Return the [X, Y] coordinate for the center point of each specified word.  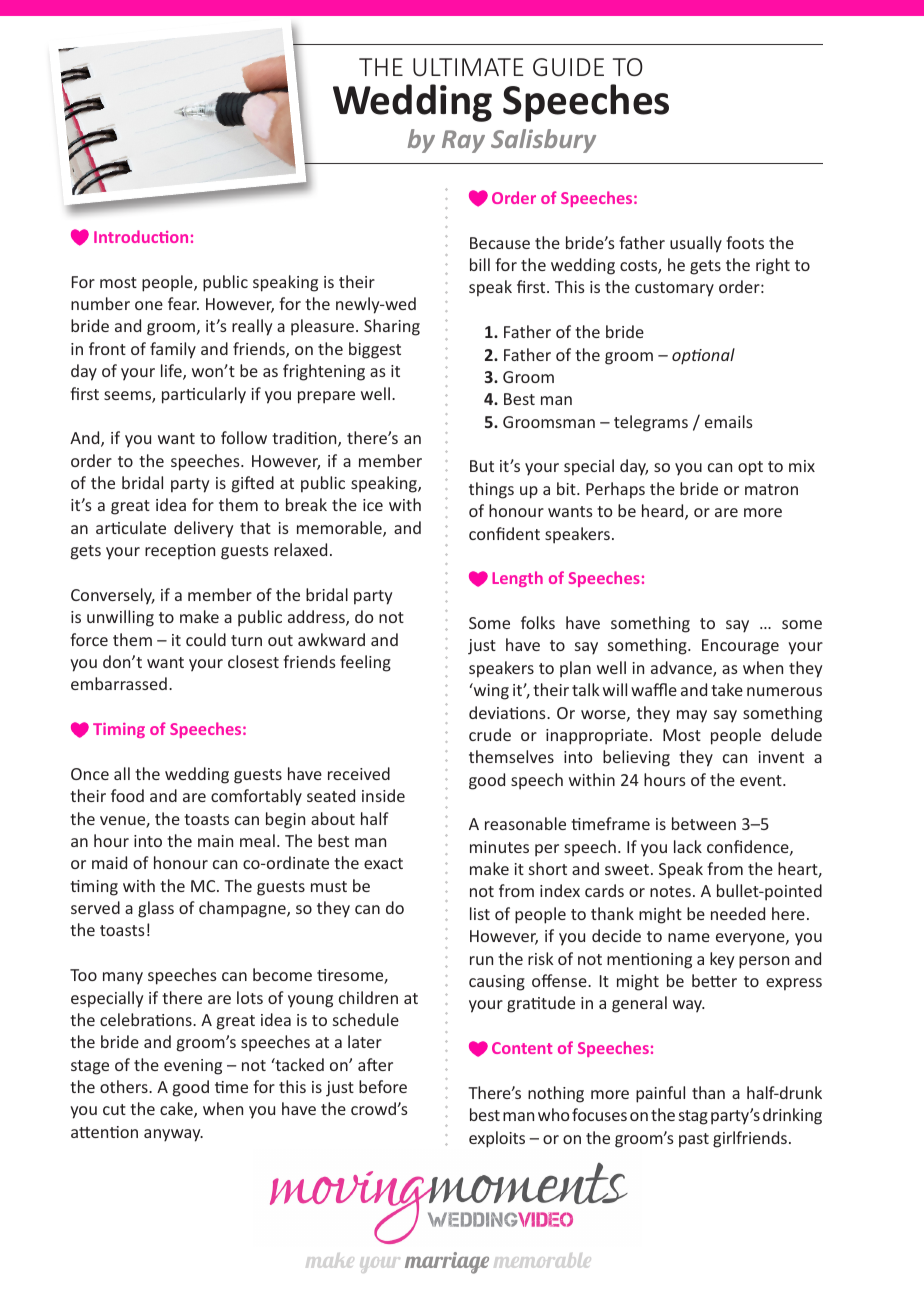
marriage [447, 1263]
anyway [173, 1135]
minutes [499, 847]
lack [688, 846]
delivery [203, 529]
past [694, 1140]
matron [771, 489]
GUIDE [568, 67]
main [215, 841]
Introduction [141, 236]
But [482, 466]
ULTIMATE [468, 67]
